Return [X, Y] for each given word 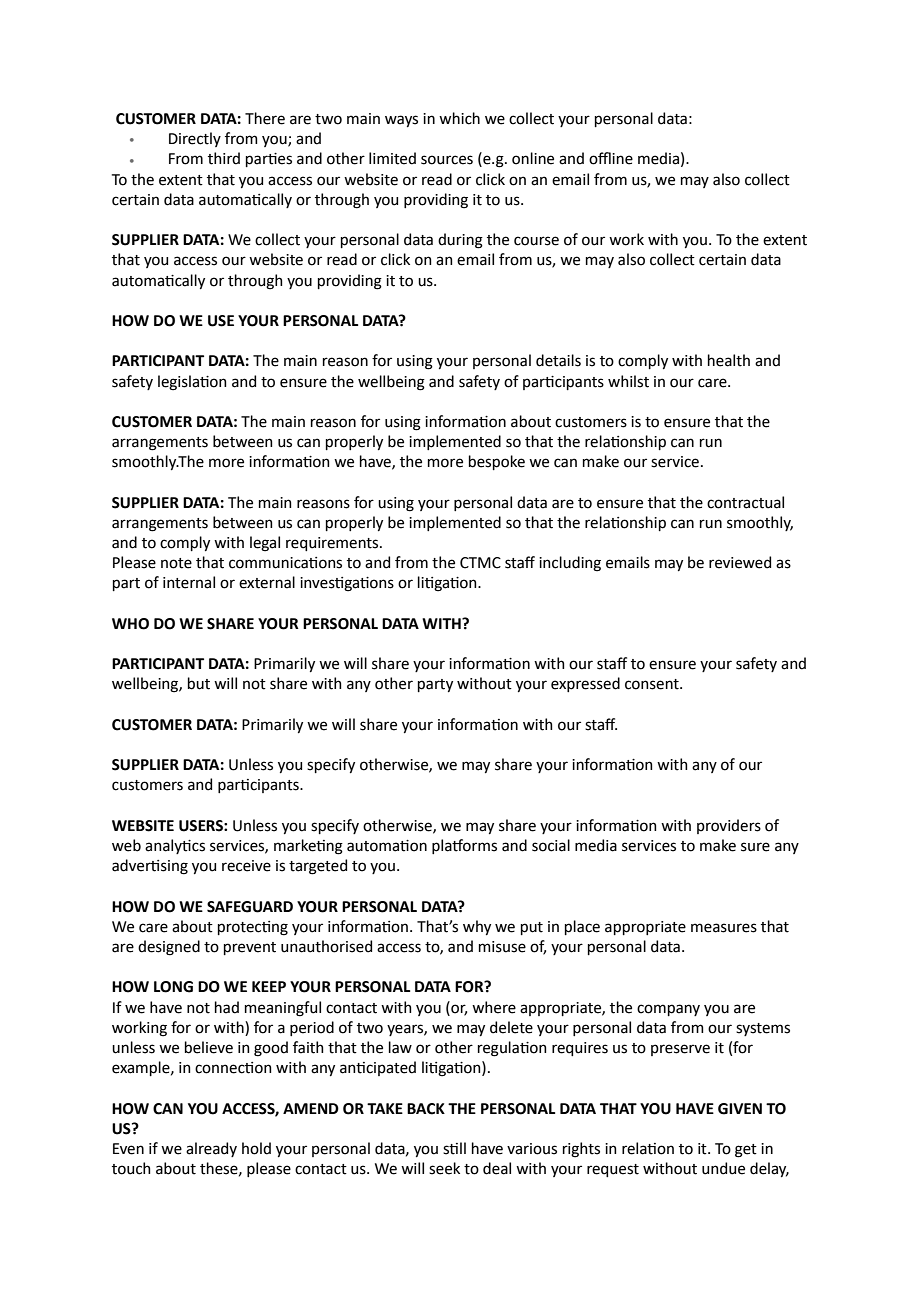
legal [265, 544]
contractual [745, 502]
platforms [464, 846]
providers [729, 826]
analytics [175, 846]
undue [723, 1168]
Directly [195, 139]
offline [611, 158]
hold [256, 1148]
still [454, 1148]
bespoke [497, 462]
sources [447, 160]
